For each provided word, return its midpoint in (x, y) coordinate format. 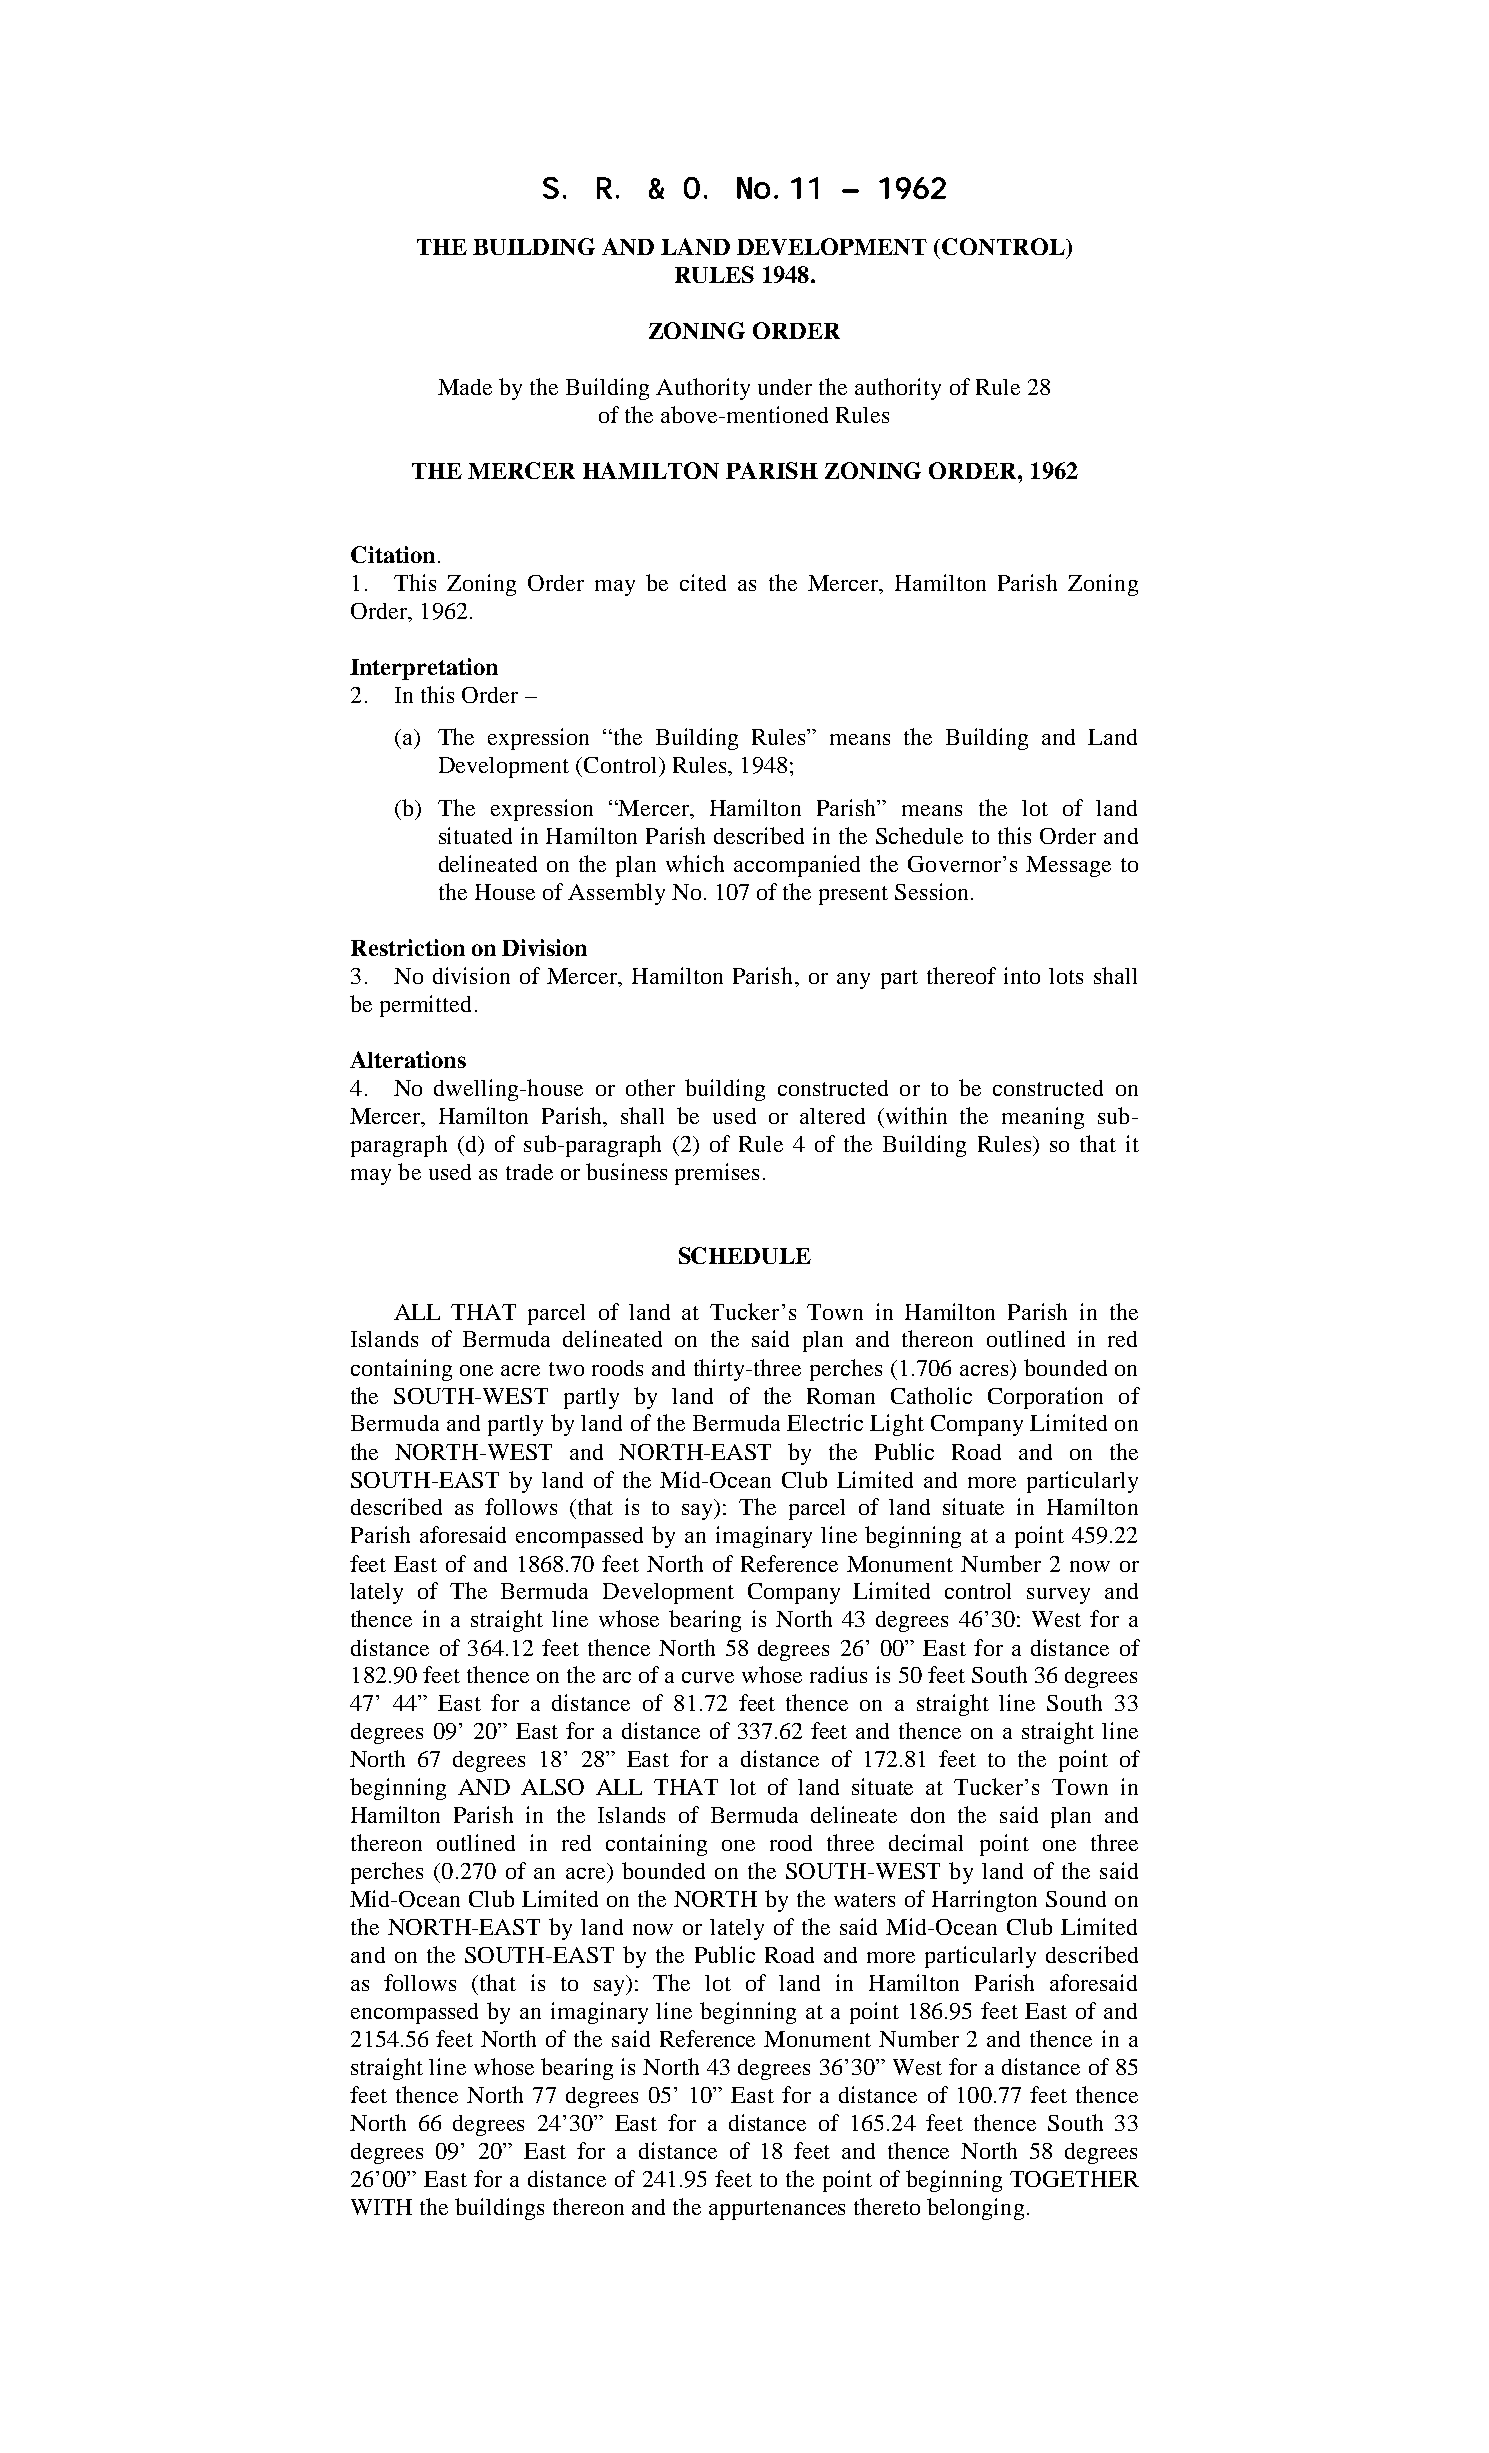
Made (465, 387)
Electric (825, 1422)
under (785, 387)
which (695, 863)
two (566, 1369)
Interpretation (424, 669)
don (928, 1815)
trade (529, 1172)
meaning (1043, 1118)
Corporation (1045, 1398)
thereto (887, 2206)
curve (708, 1677)
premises (717, 1174)
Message (1068, 866)
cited (703, 582)
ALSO (552, 1787)
